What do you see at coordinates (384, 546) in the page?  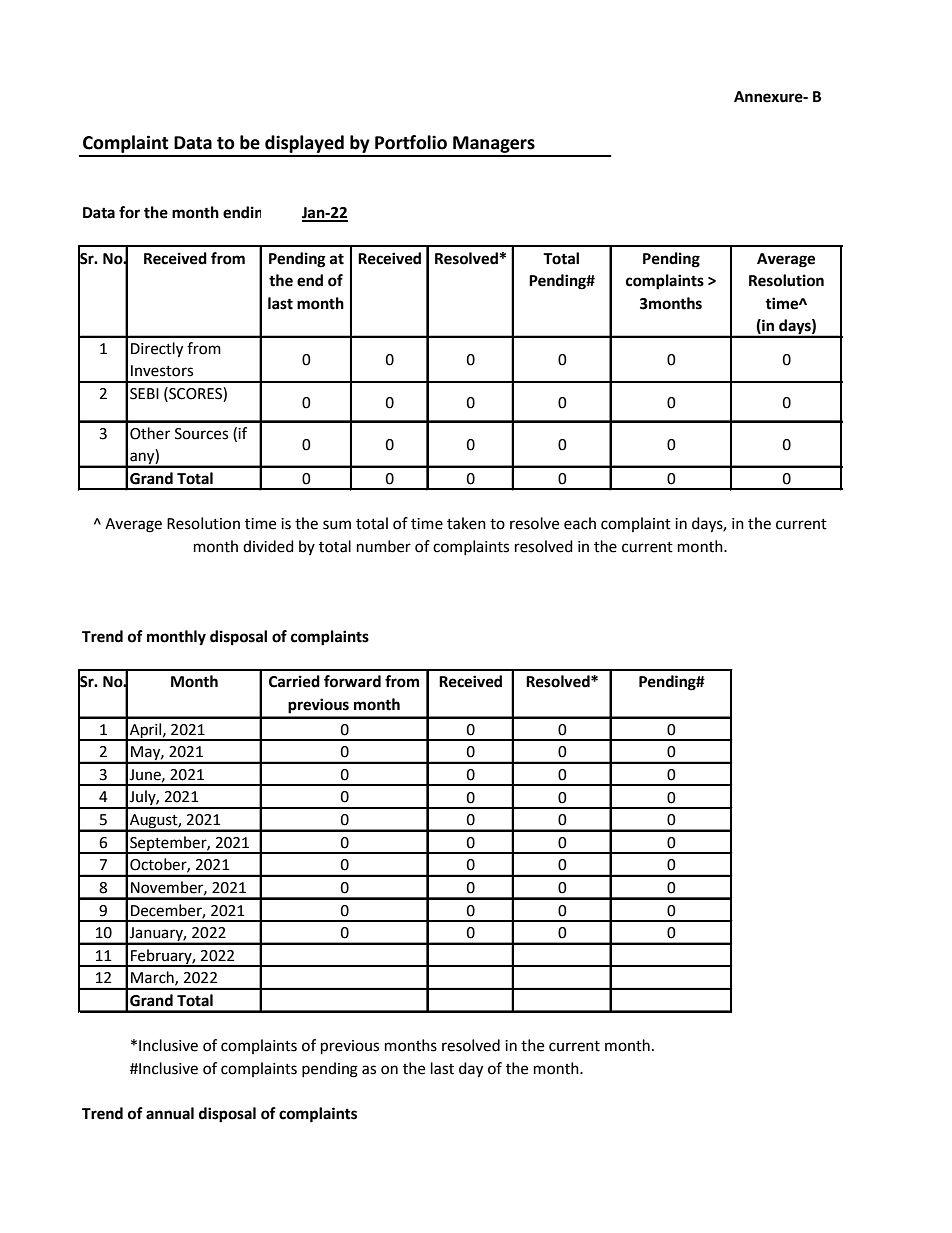 I see `number` at bounding box center [384, 546].
